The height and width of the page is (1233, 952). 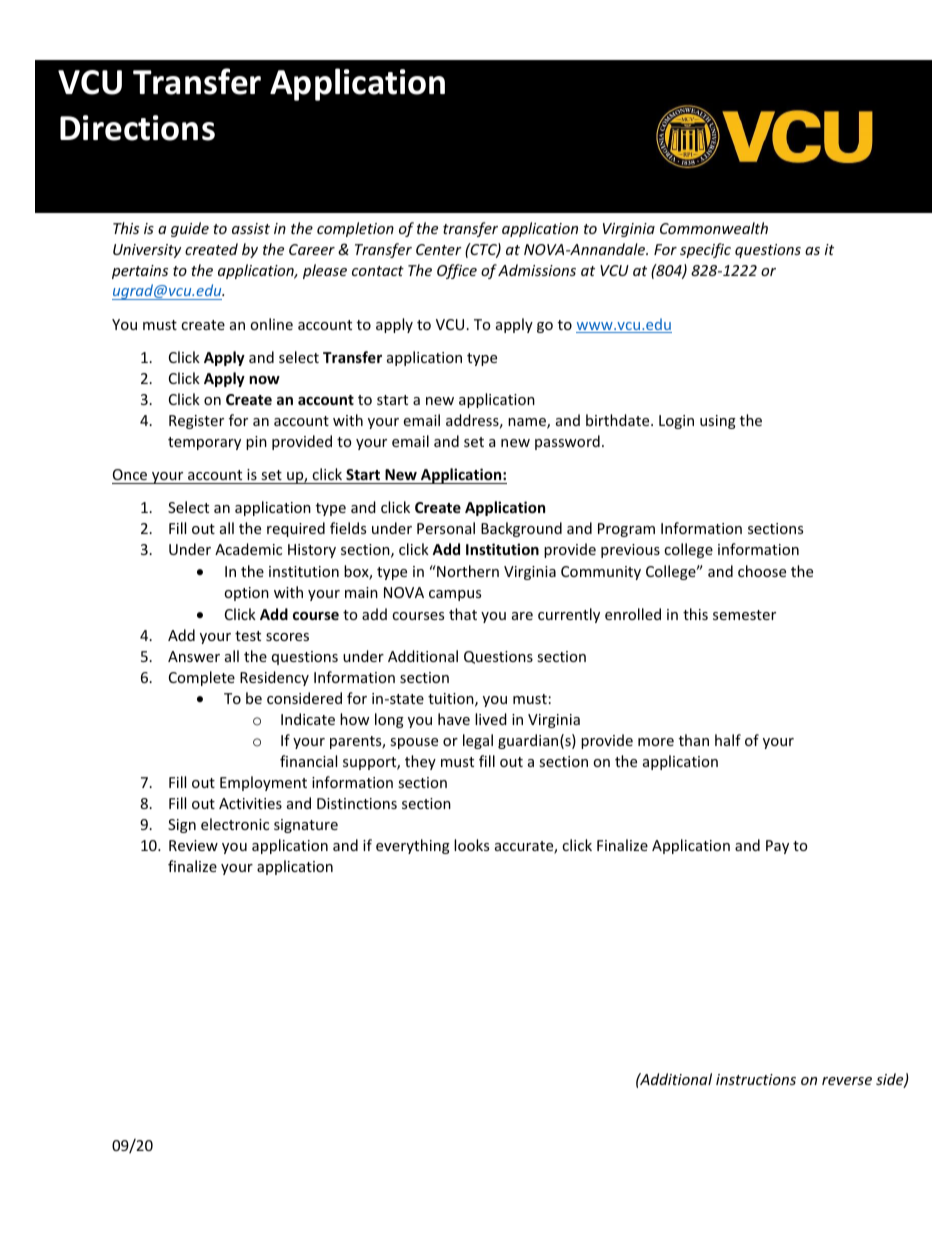 What do you see at coordinates (246, 594) in the page?
I see `option` at bounding box center [246, 594].
